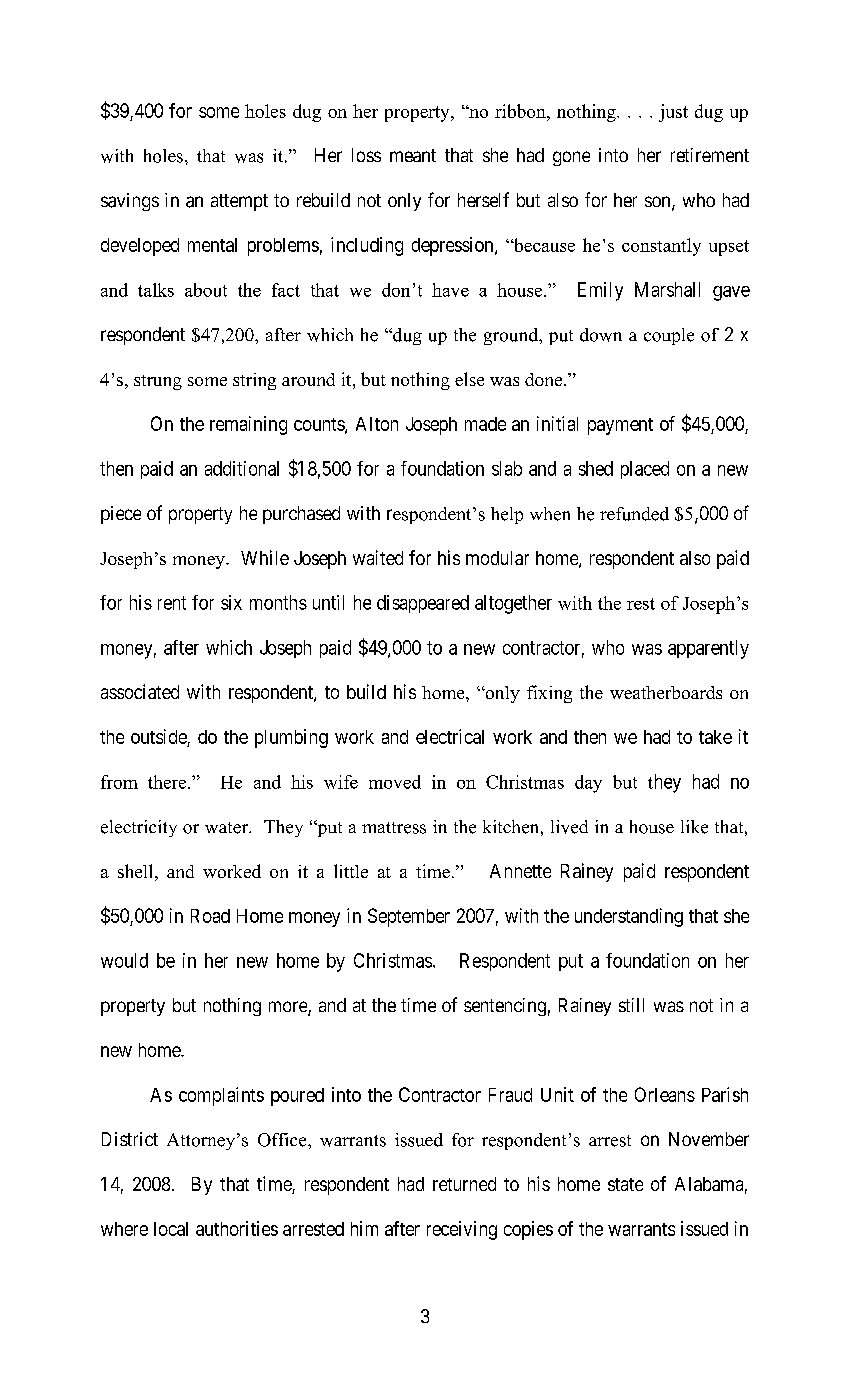  What do you see at coordinates (227, 828) in the screenshot?
I see `water` at bounding box center [227, 828].
